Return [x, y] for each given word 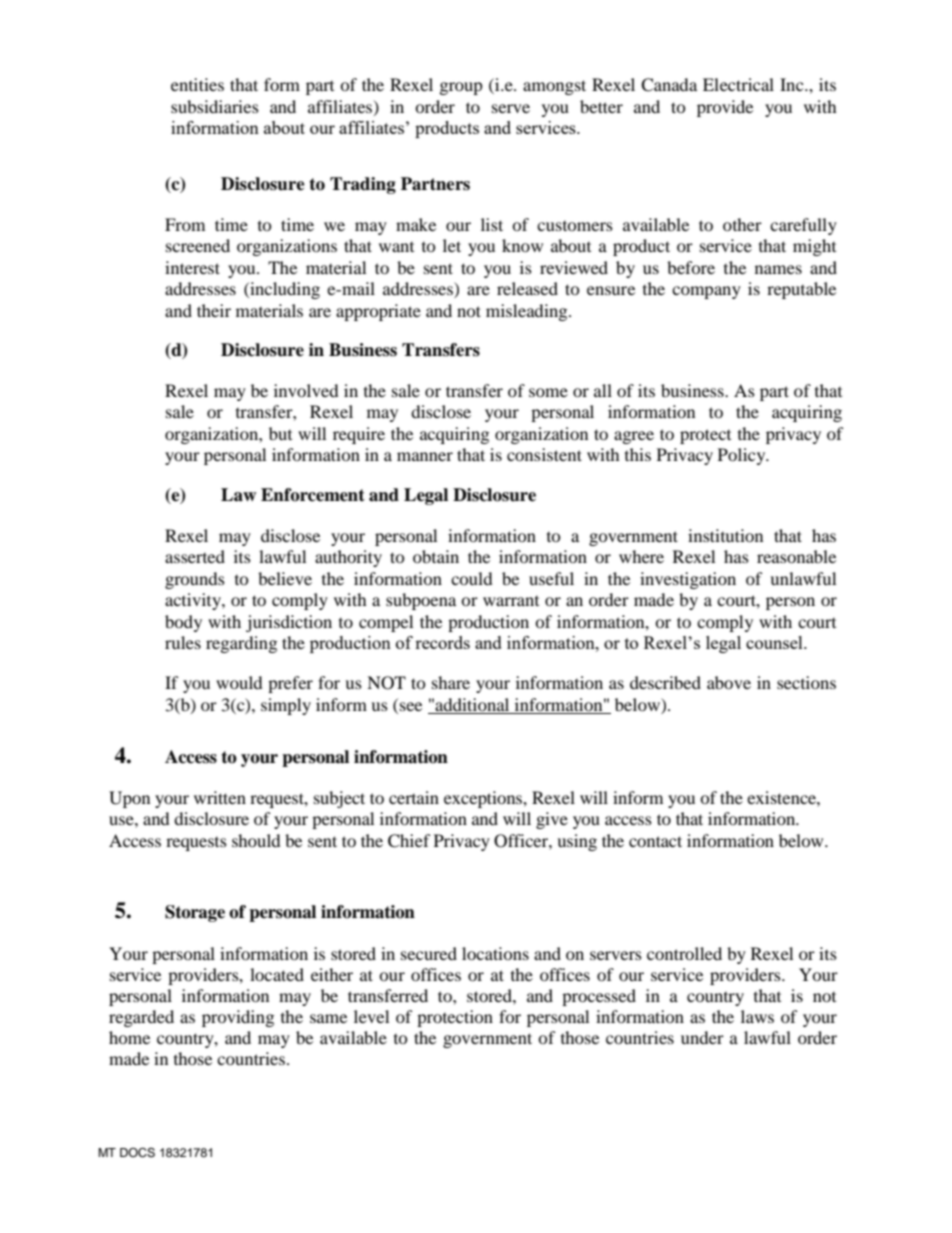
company [706, 292]
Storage [195, 913]
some [548, 392]
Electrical [738, 84]
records [442, 642]
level [371, 1016]
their [214, 310]
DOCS [137, 1153]
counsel [775, 642]
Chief [409, 841]
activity [194, 601]
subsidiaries [215, 106]
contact [655, 841]
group [461, 88]
